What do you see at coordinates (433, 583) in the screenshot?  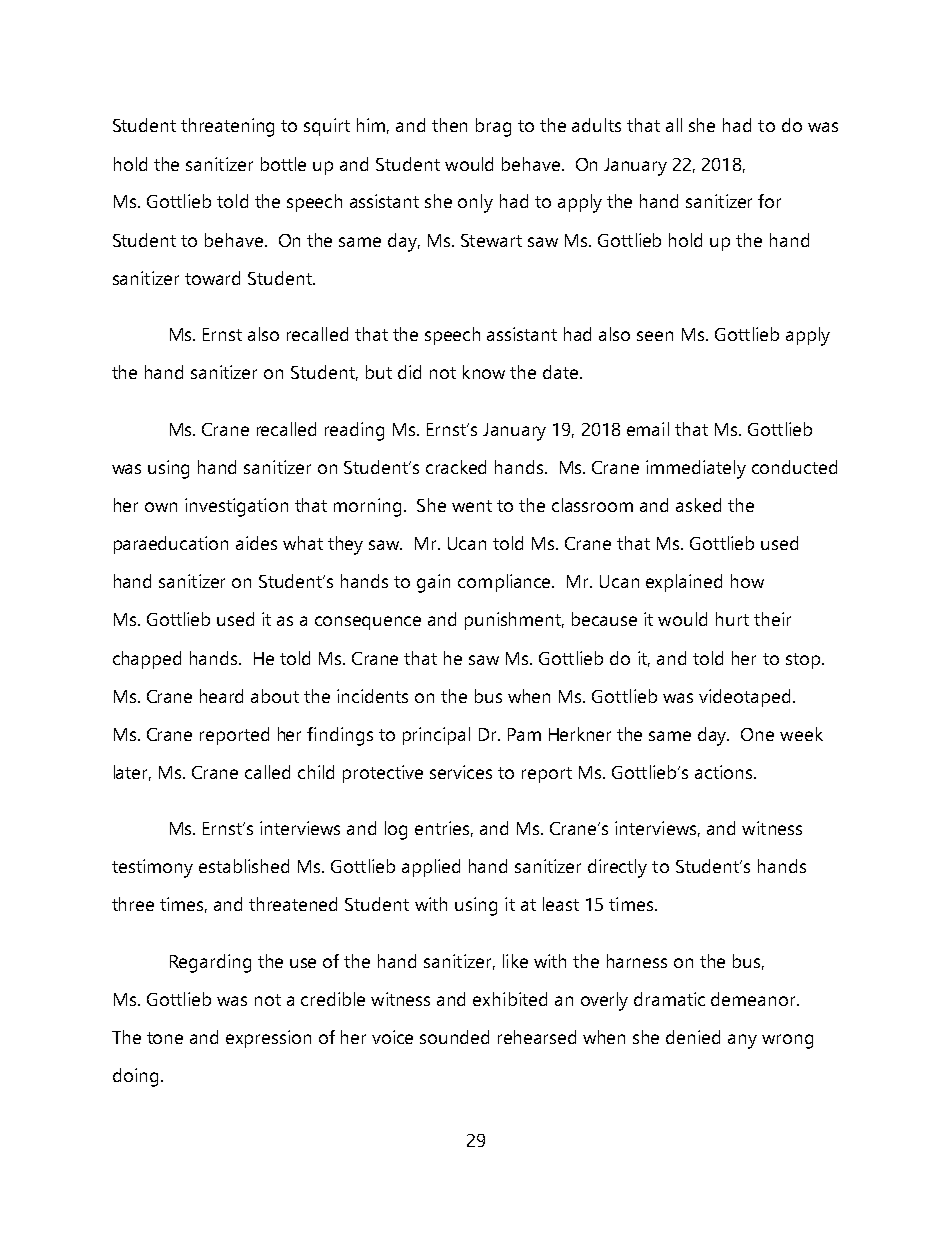 I see `gain` at bounding box center [433, 583].
